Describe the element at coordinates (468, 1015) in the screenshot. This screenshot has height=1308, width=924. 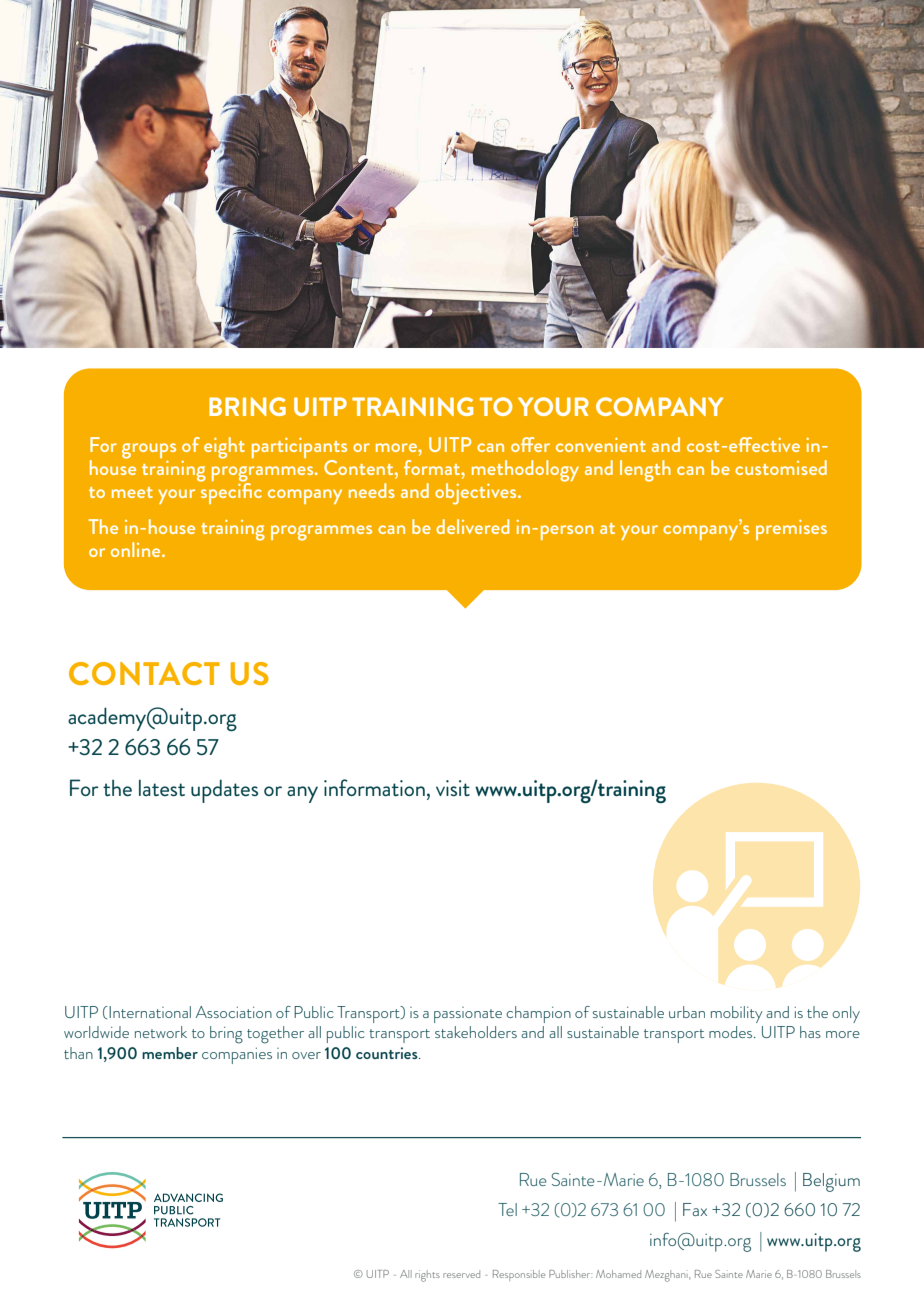
I see `passionate` at that location.
